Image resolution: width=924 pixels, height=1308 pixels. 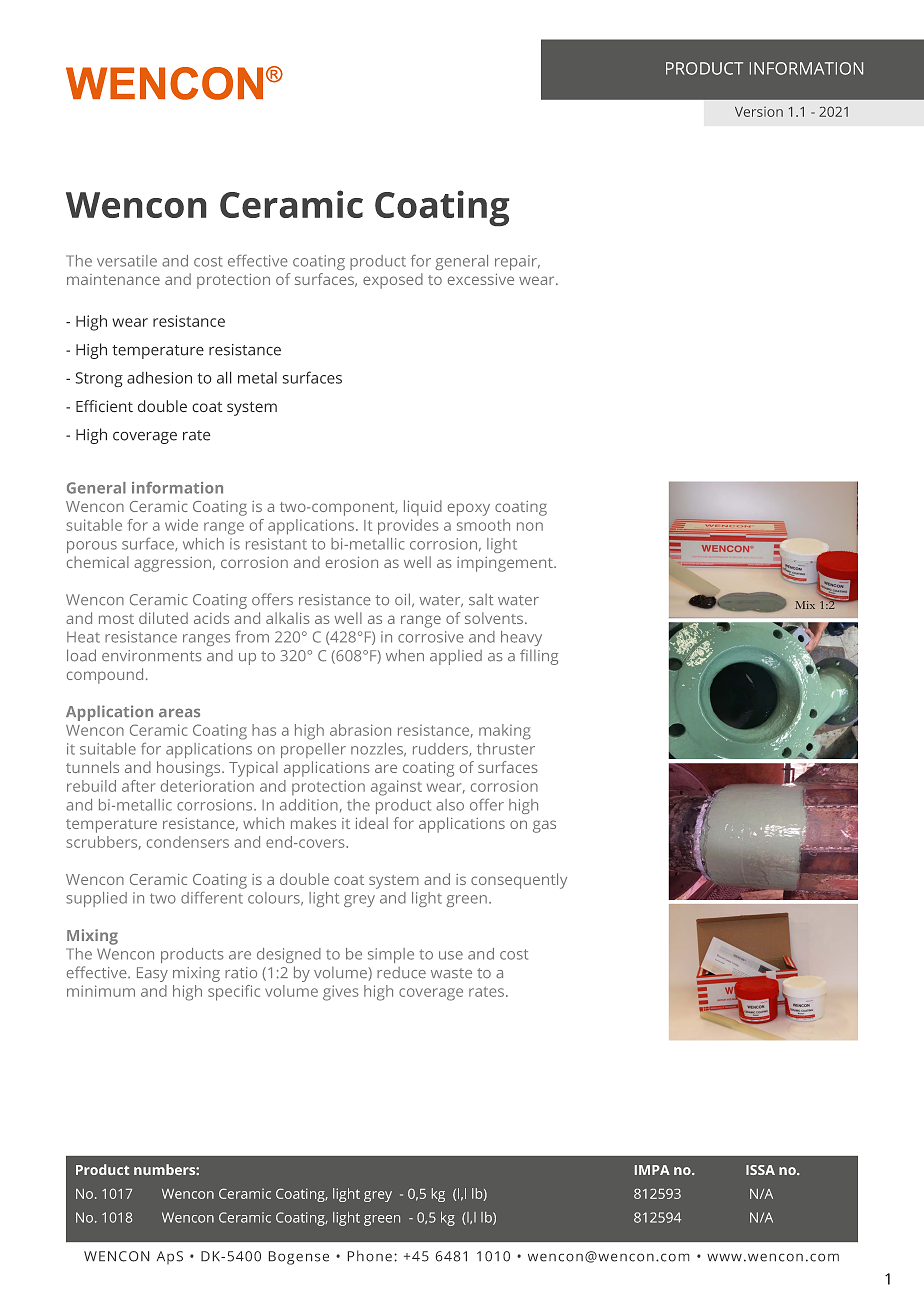 What do you see at coordinates (159, 378) in the screenshot?
I see `adhesion` at bounding box center [159, 378].
